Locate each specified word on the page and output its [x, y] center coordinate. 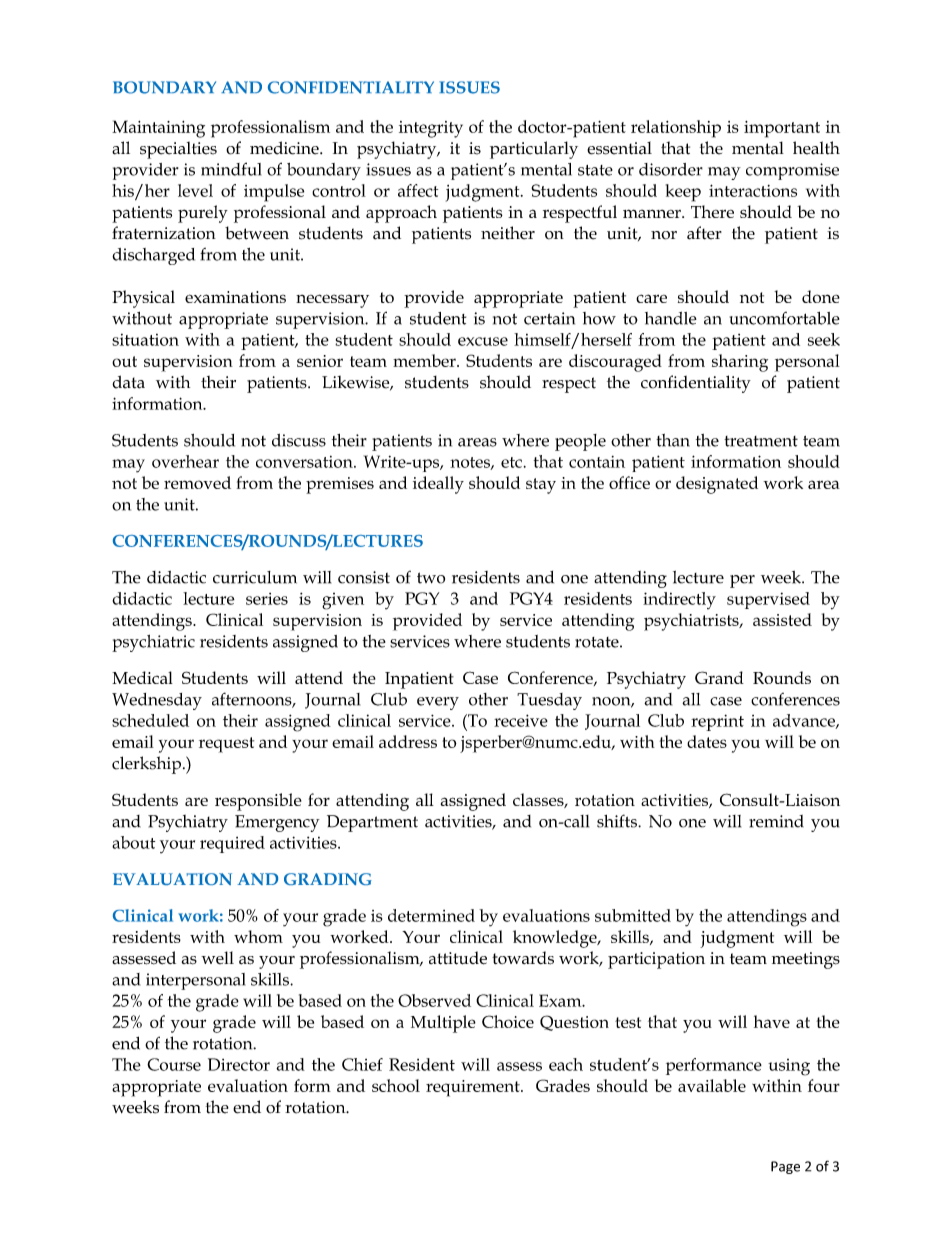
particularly [534, 150]
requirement [474, 1088]
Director [239, 1064]
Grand [719, 677]
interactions [753, 190]
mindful [231, 169]
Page [785, 1167]
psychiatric [153, 643]
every [438, 703]
